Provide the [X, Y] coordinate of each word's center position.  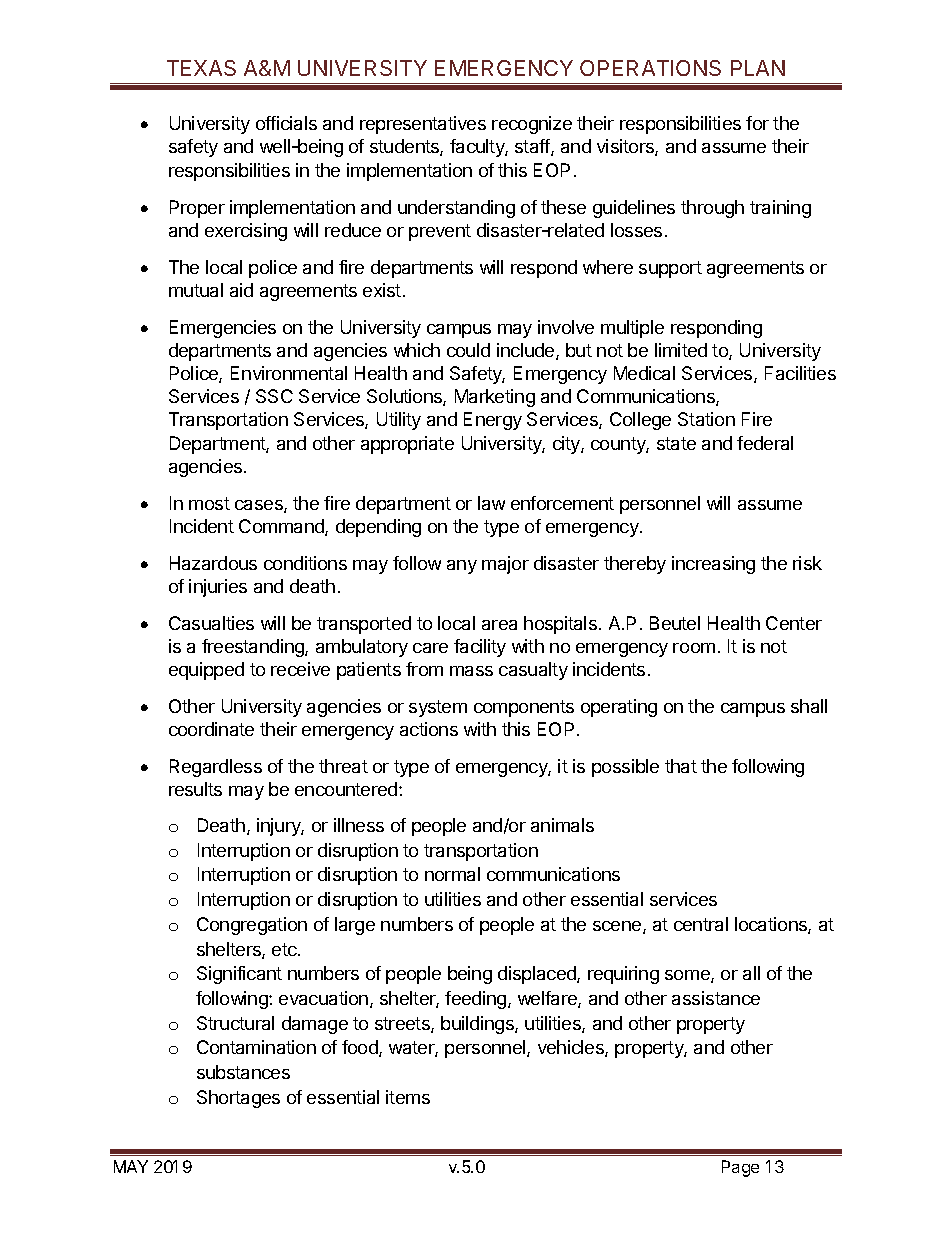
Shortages [238, 1099]
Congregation [252, 926]
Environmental [289, 373]
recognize [532, 125]
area [499, 625]
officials [286, 123]
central [701, 924]
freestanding [254, 648]
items [408, 1097]
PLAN [758, 68]
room [694, 648]
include [527, 351]
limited [681, 350]
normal [452, 874]
